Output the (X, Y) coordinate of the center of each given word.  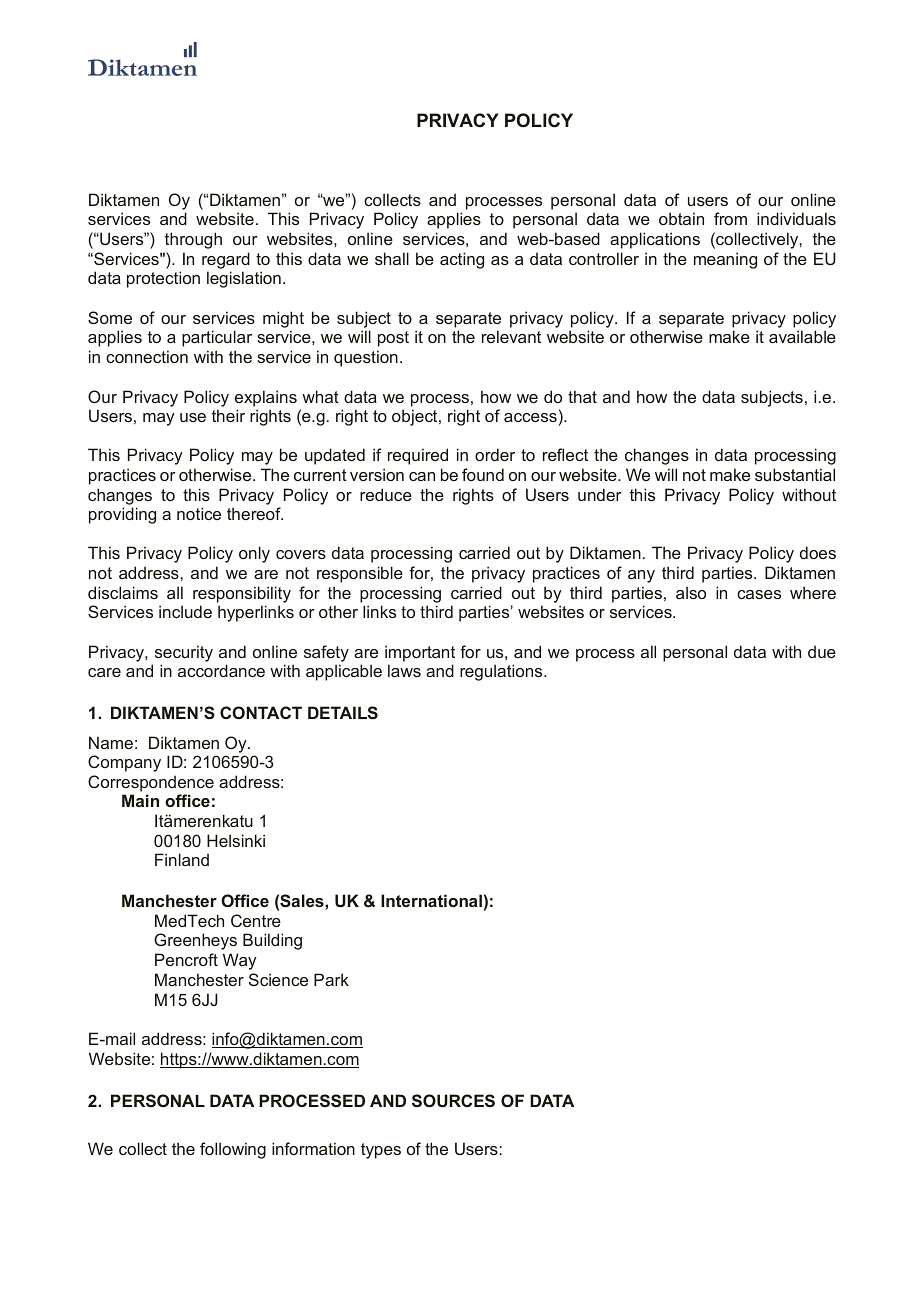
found (483, 474)
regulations (502, 672)
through (193, 240)
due (822, 651)
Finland (182, 859)
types (381, 1151)
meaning (725, 260)
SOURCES (453, 1100)
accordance (221, 670)
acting (462, 260)
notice (199, 513)
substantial (795, 474)
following (233, 1150)
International (431, 900)
